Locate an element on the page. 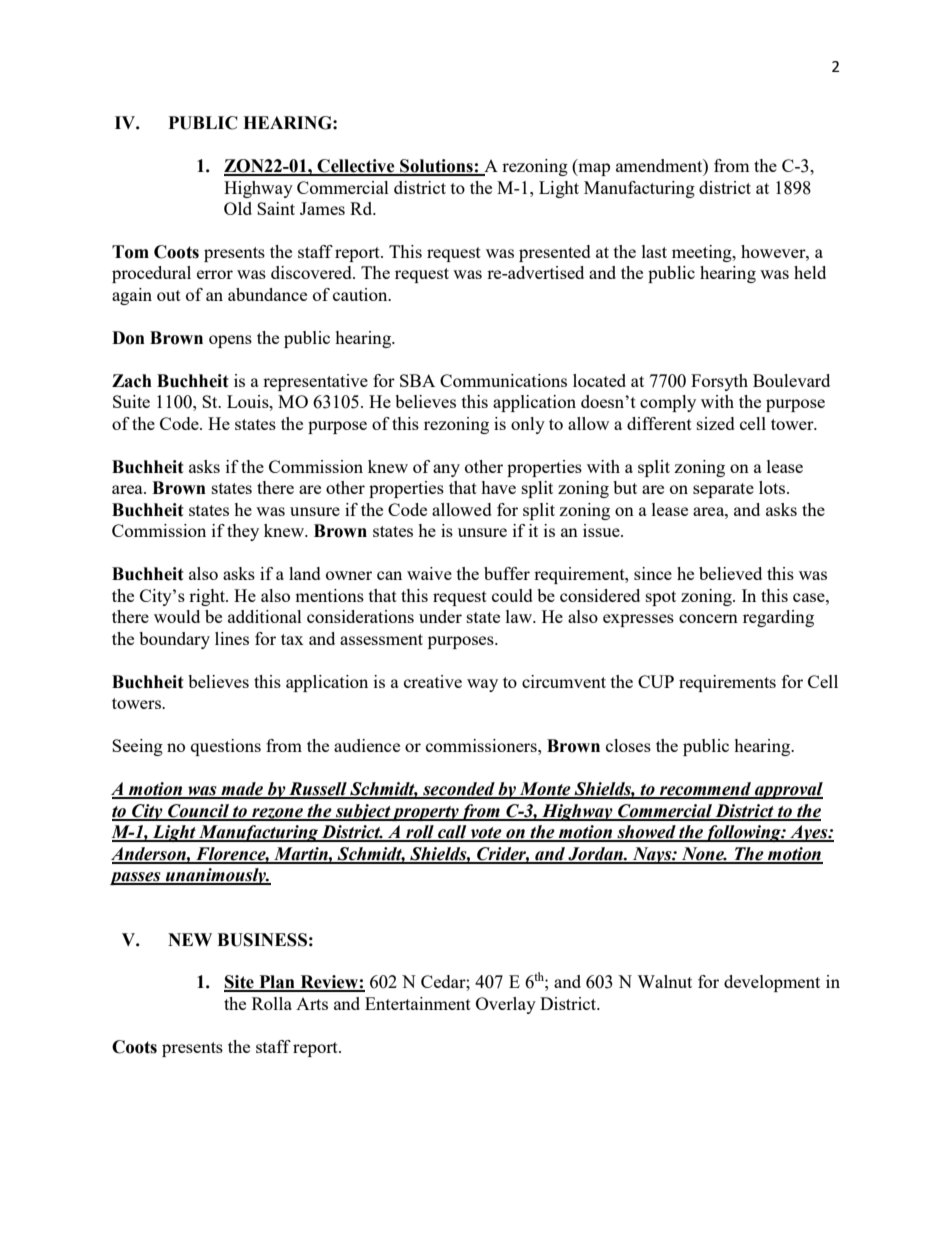  believed is located at coordinates (730, 573).
